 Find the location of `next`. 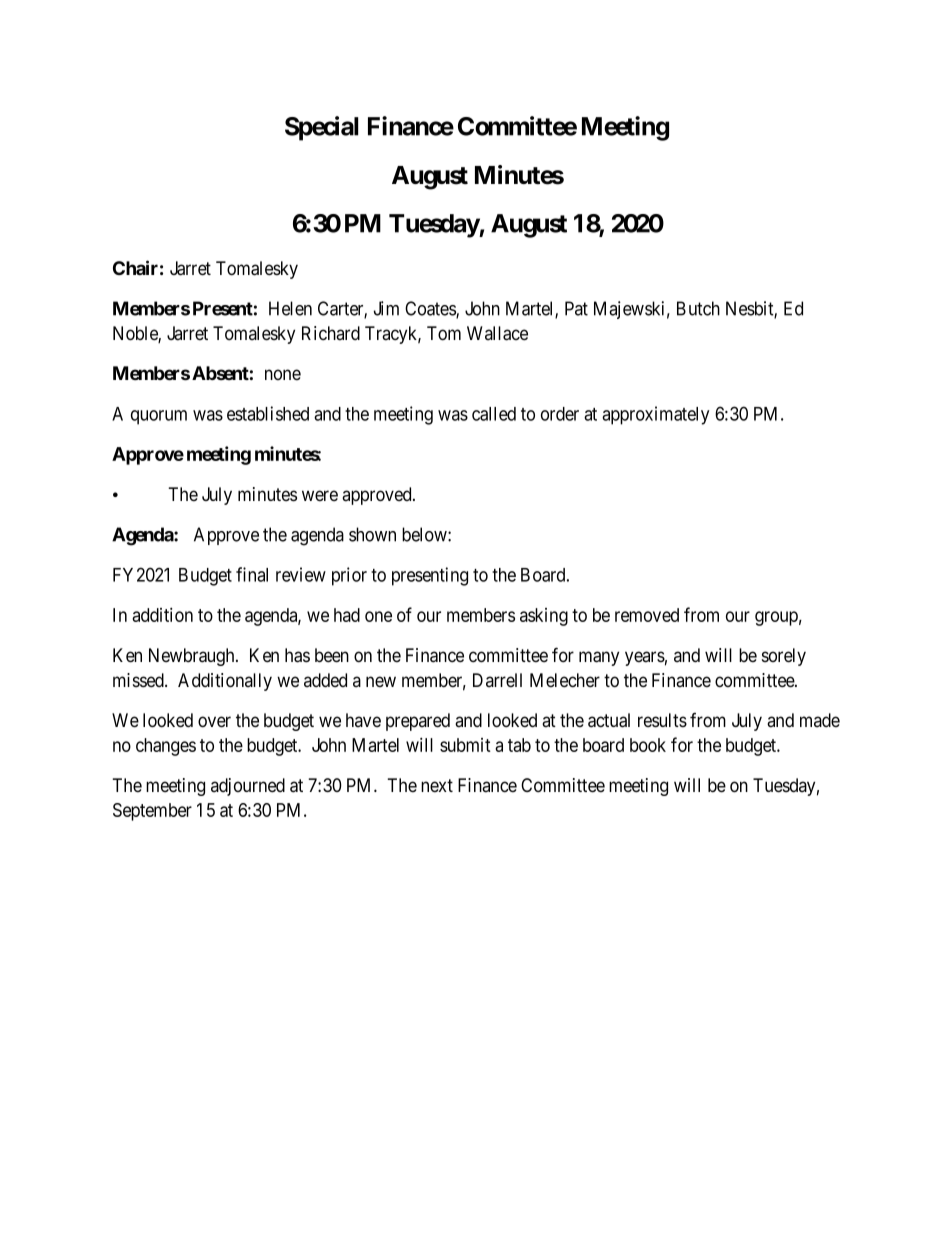

next is located at coordinates (437, 785).
